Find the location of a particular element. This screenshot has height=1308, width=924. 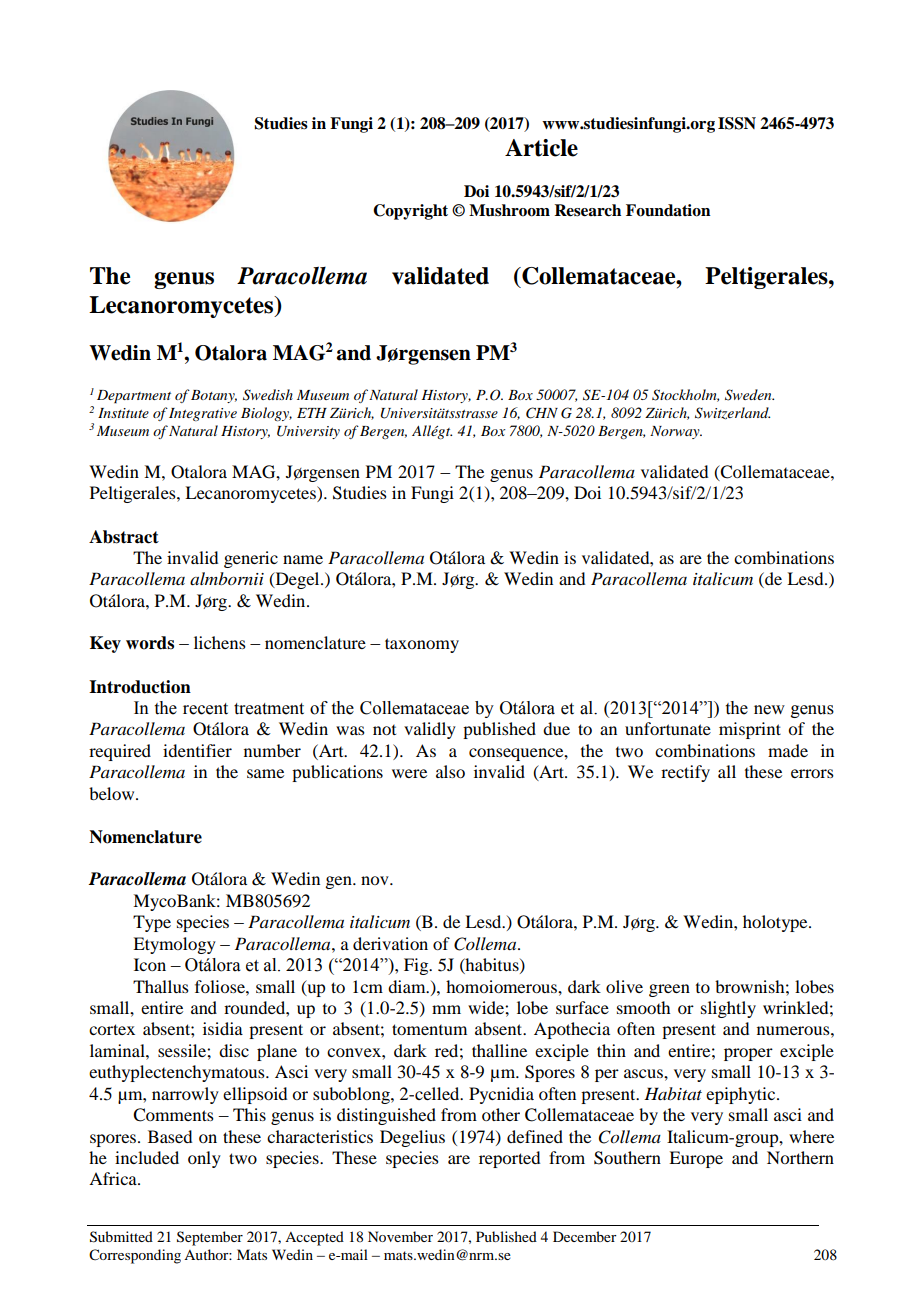

Copyright is located at coordinates (410, 212).
